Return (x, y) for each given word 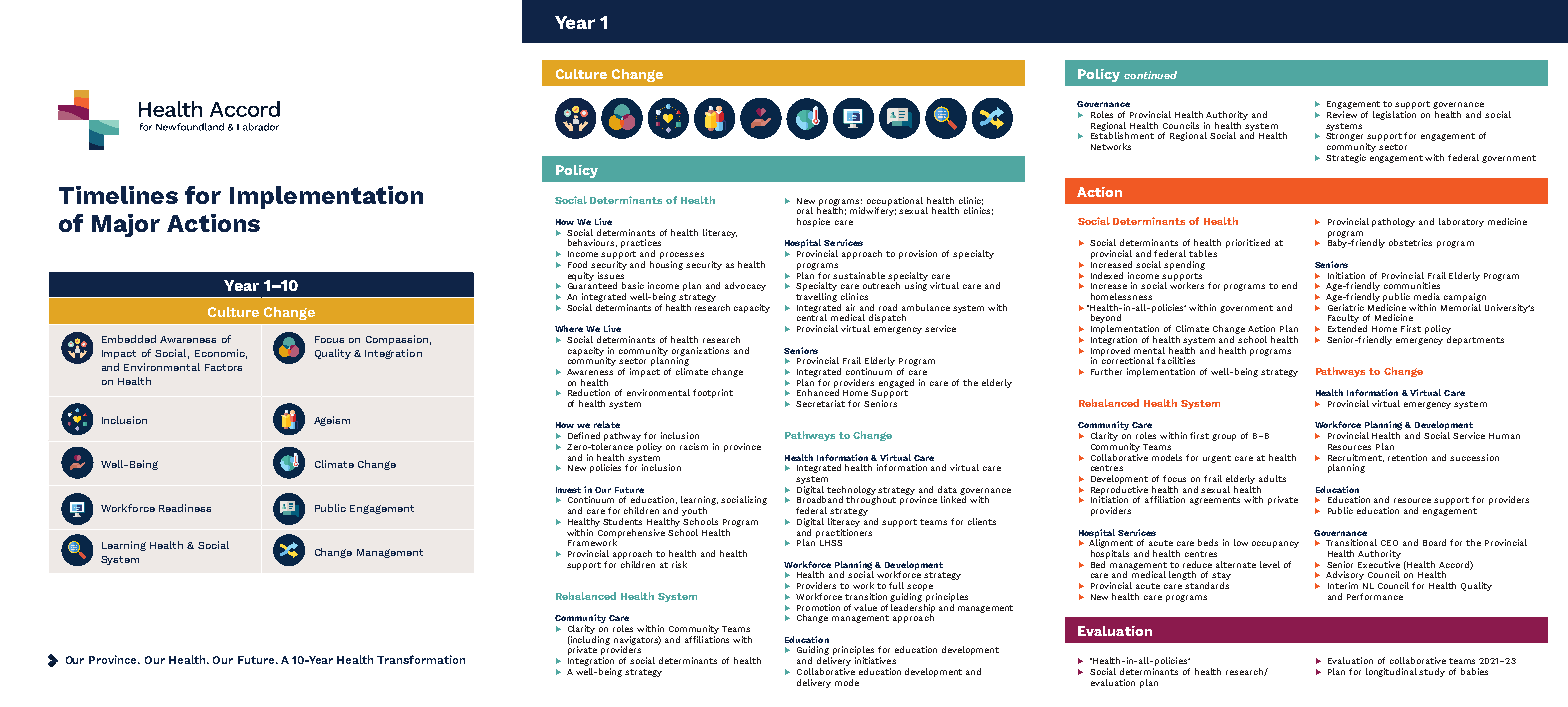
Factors (223, 367)
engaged (896, 383)
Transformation (421, 659)
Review (1342, 114)
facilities (1176, 360)
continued (1150, 75)
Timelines (118, 195)
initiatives (875, 660)
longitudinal (1393, 672)
